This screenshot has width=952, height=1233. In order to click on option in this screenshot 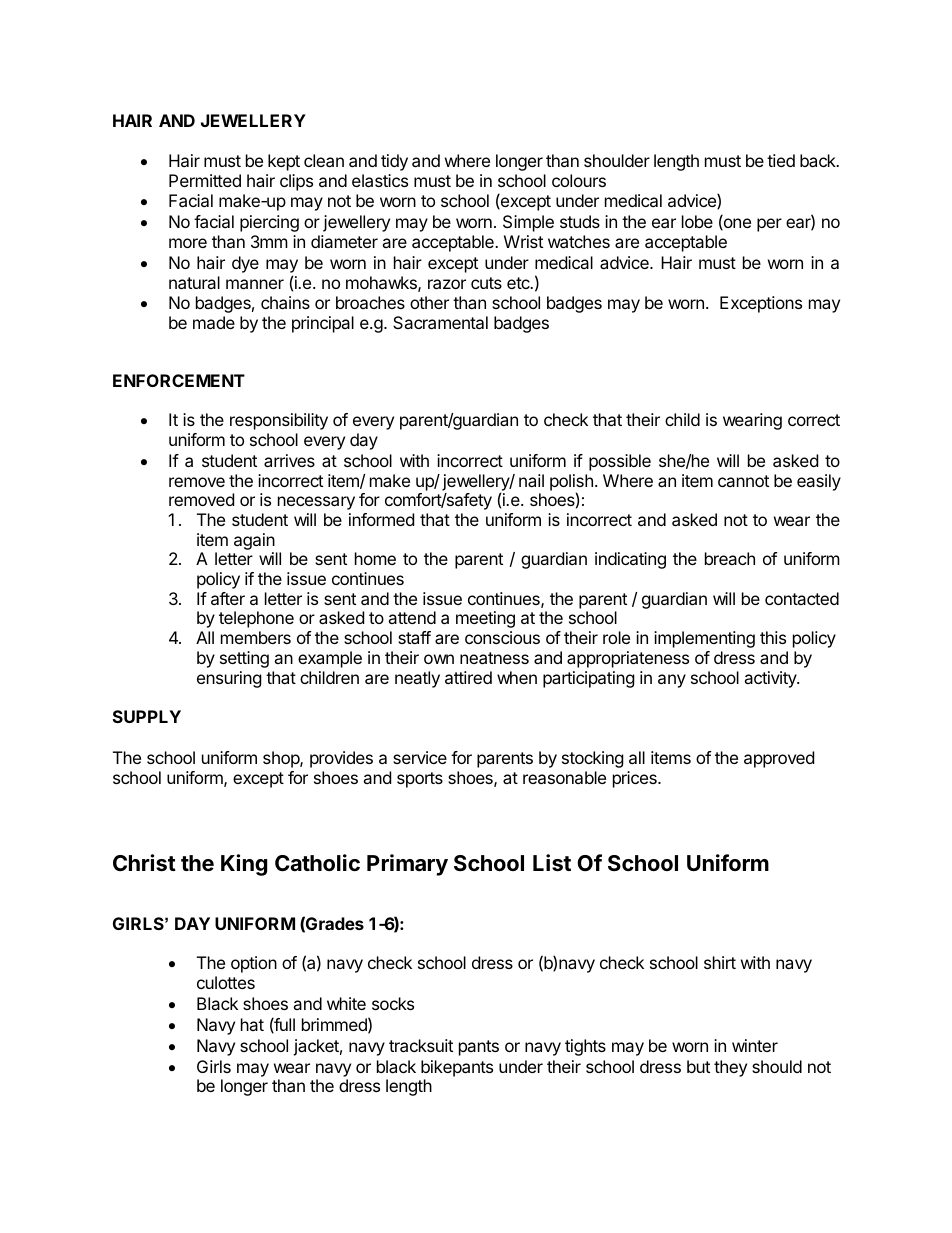, I will do `click(254, 964)`.
